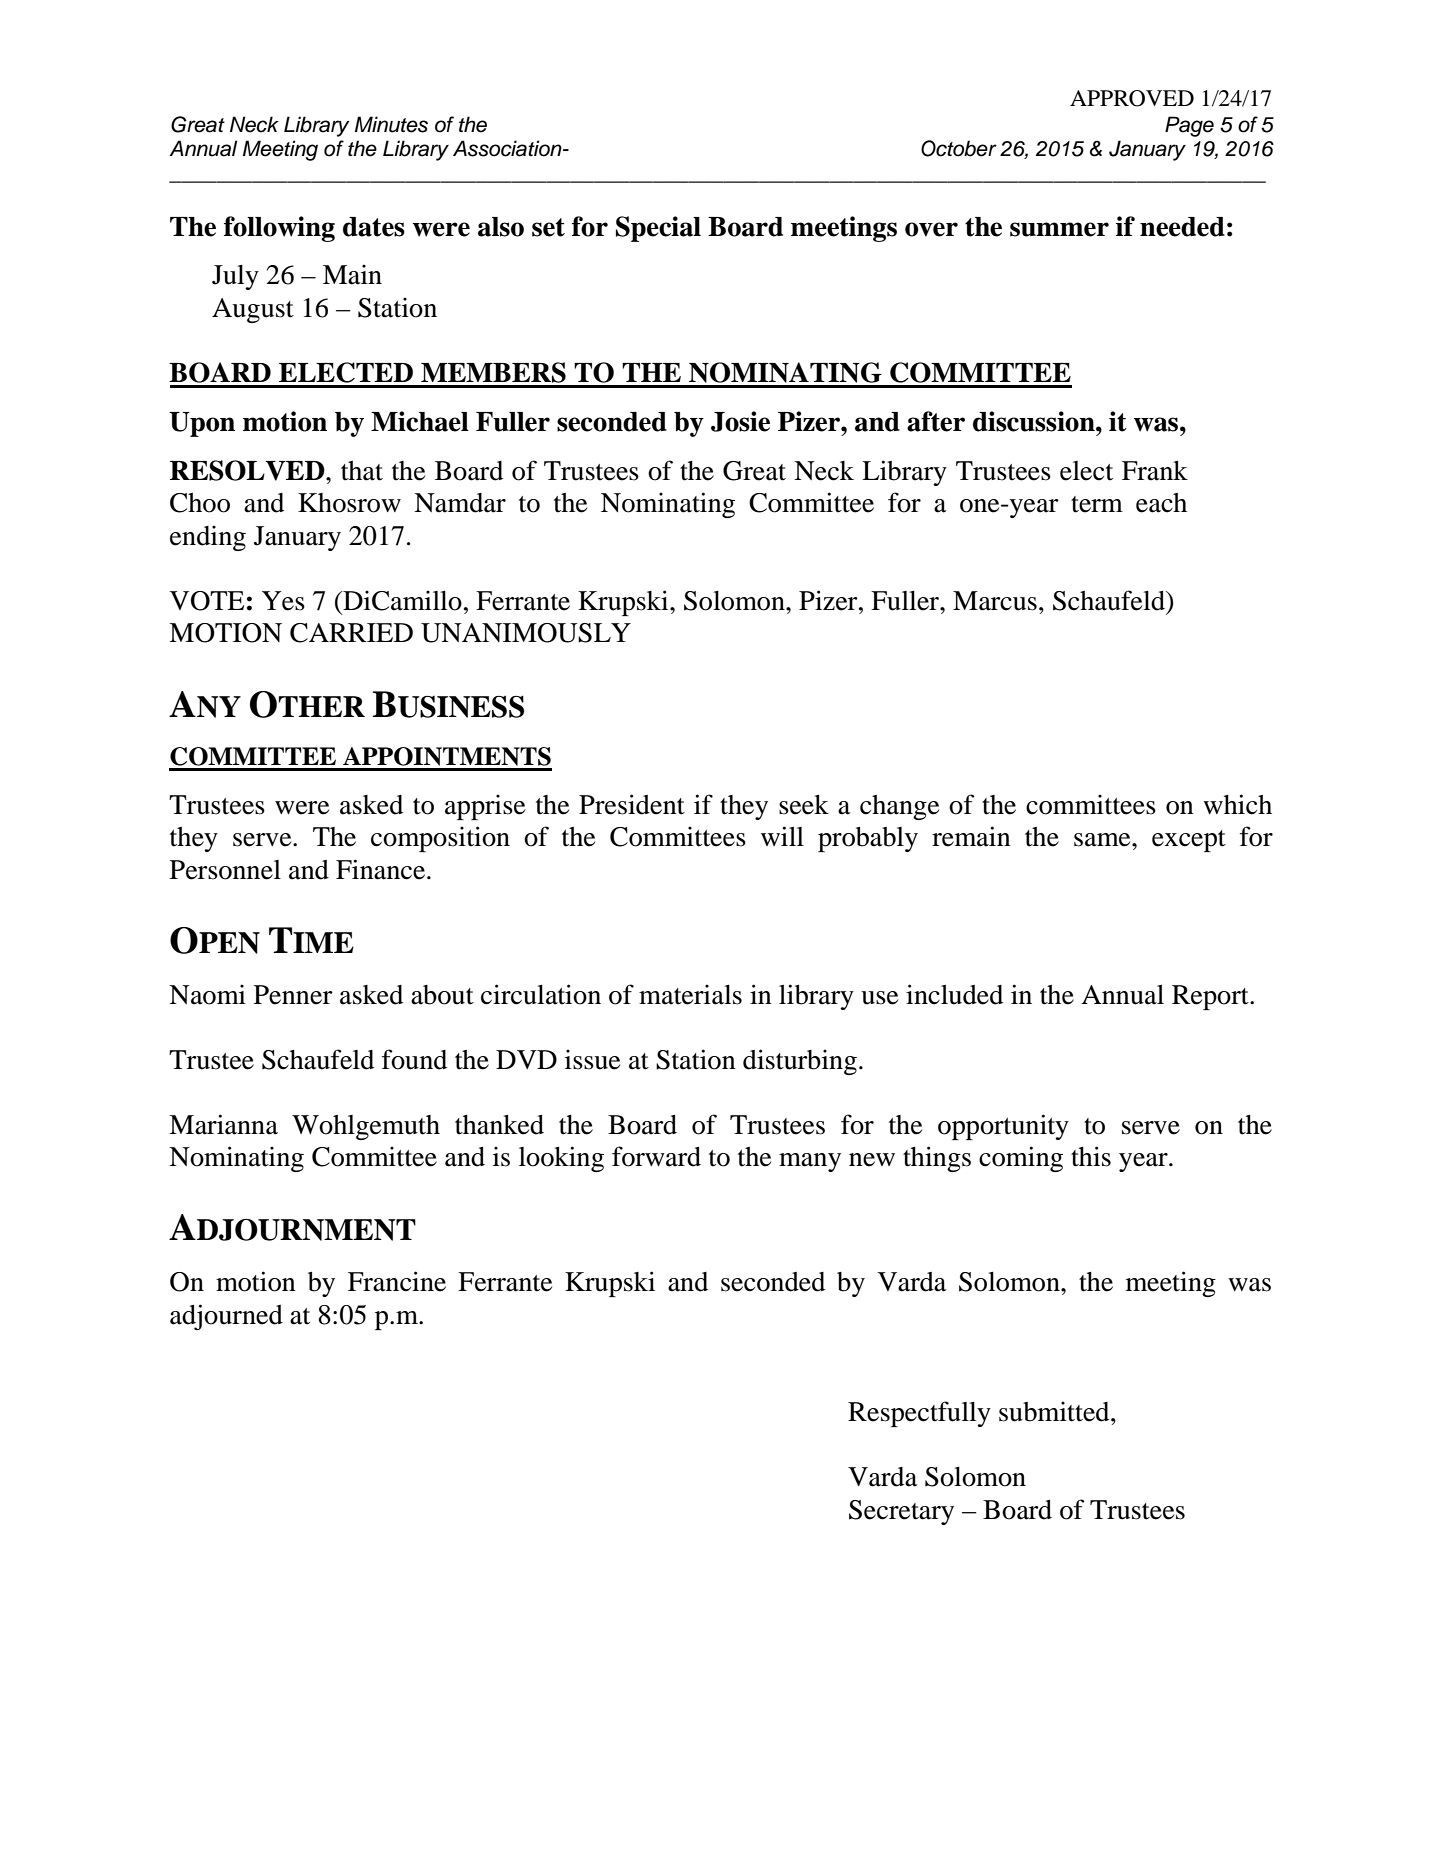 The width and height of the screenshot is (1442, 1866). Describe the element at coordinates (1211, 997) in the screenshot. I see `Report` at that location.
